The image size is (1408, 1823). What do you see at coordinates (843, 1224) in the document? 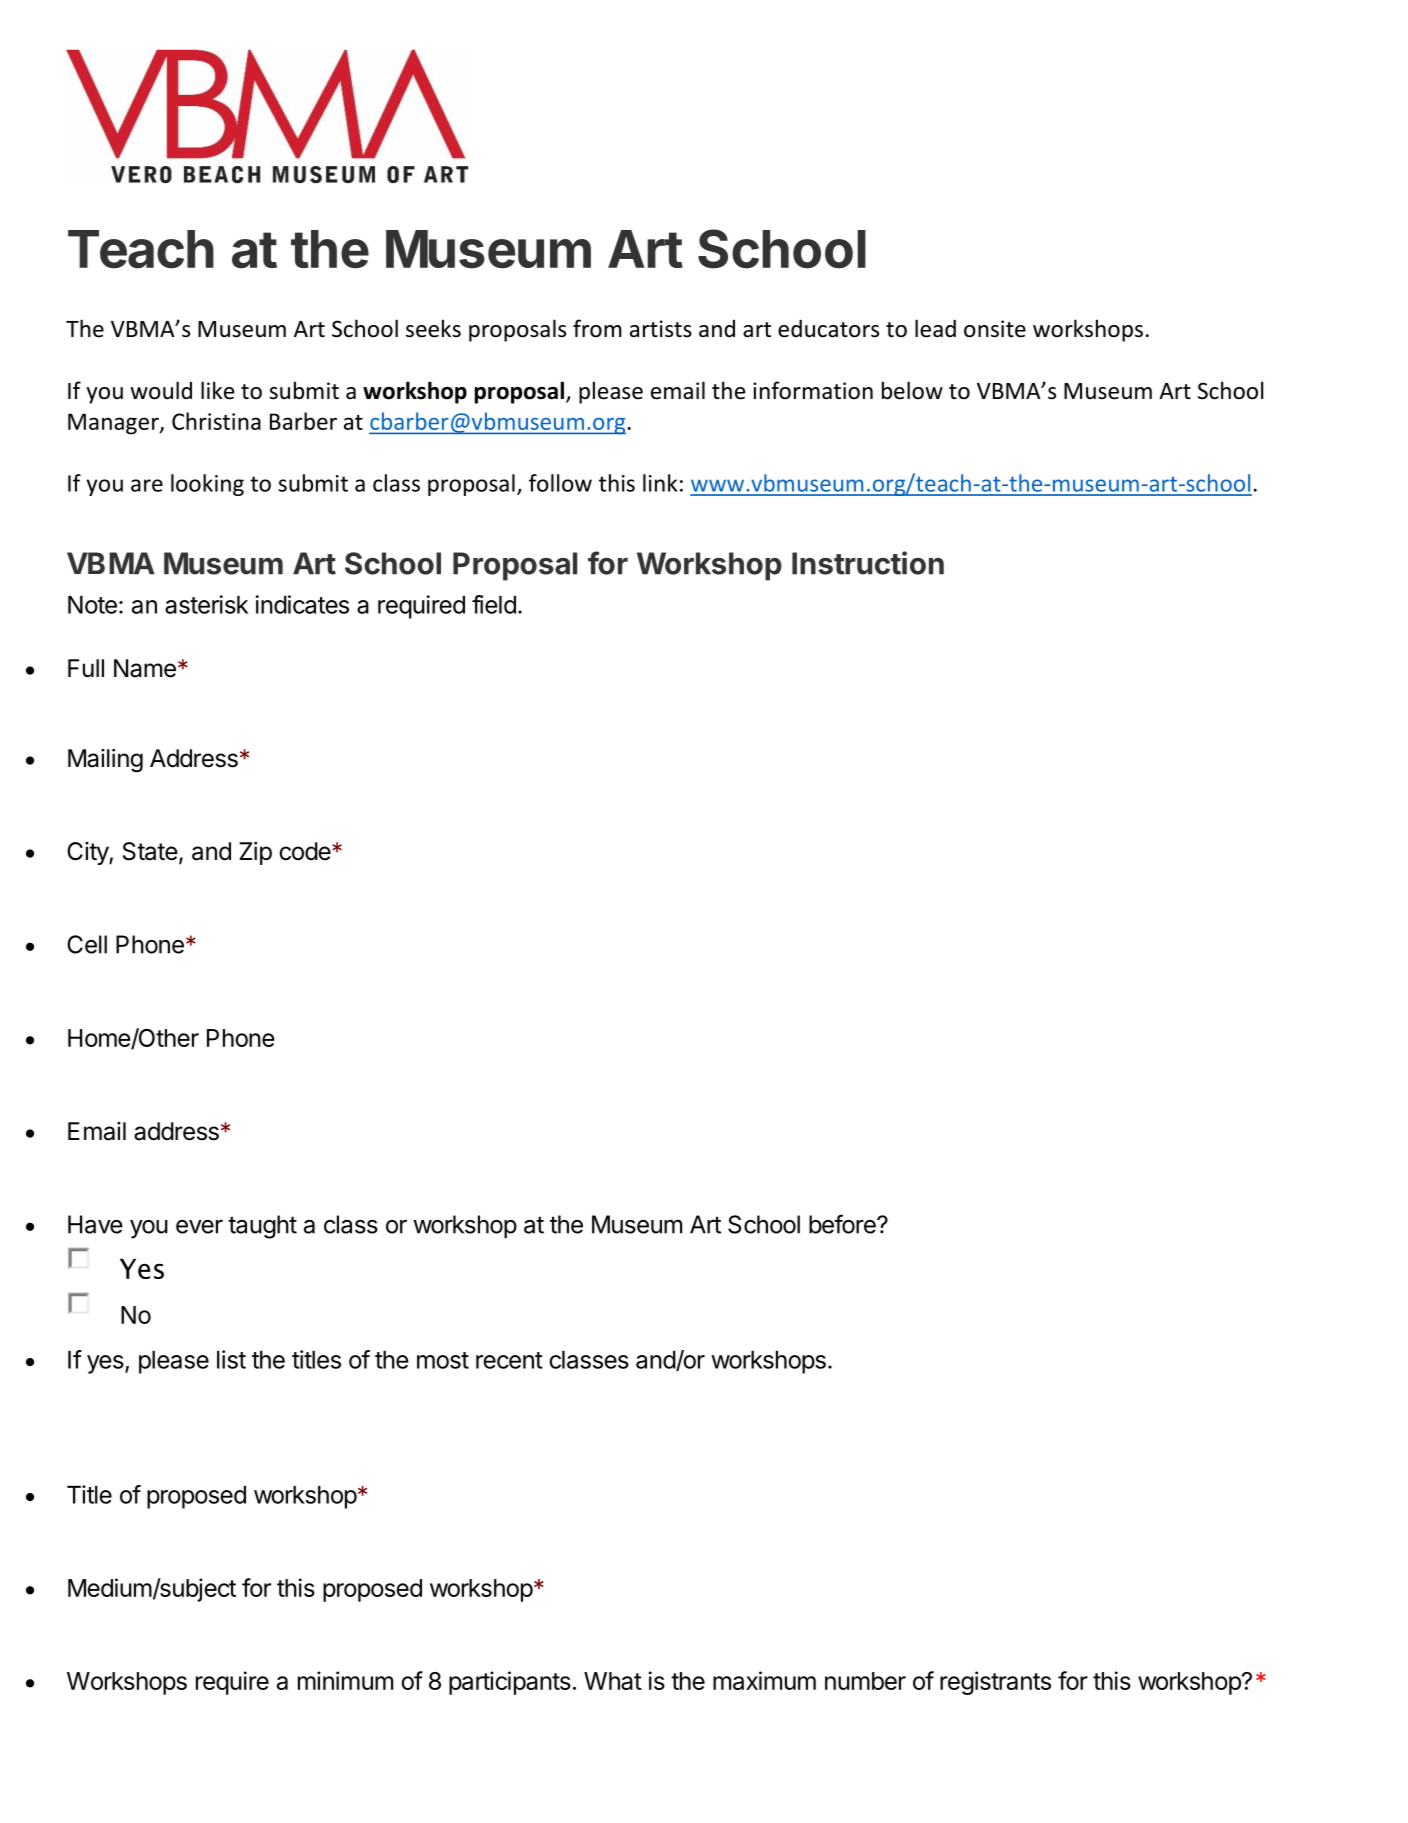
I see `before` at bounding box center [843, 1224].
